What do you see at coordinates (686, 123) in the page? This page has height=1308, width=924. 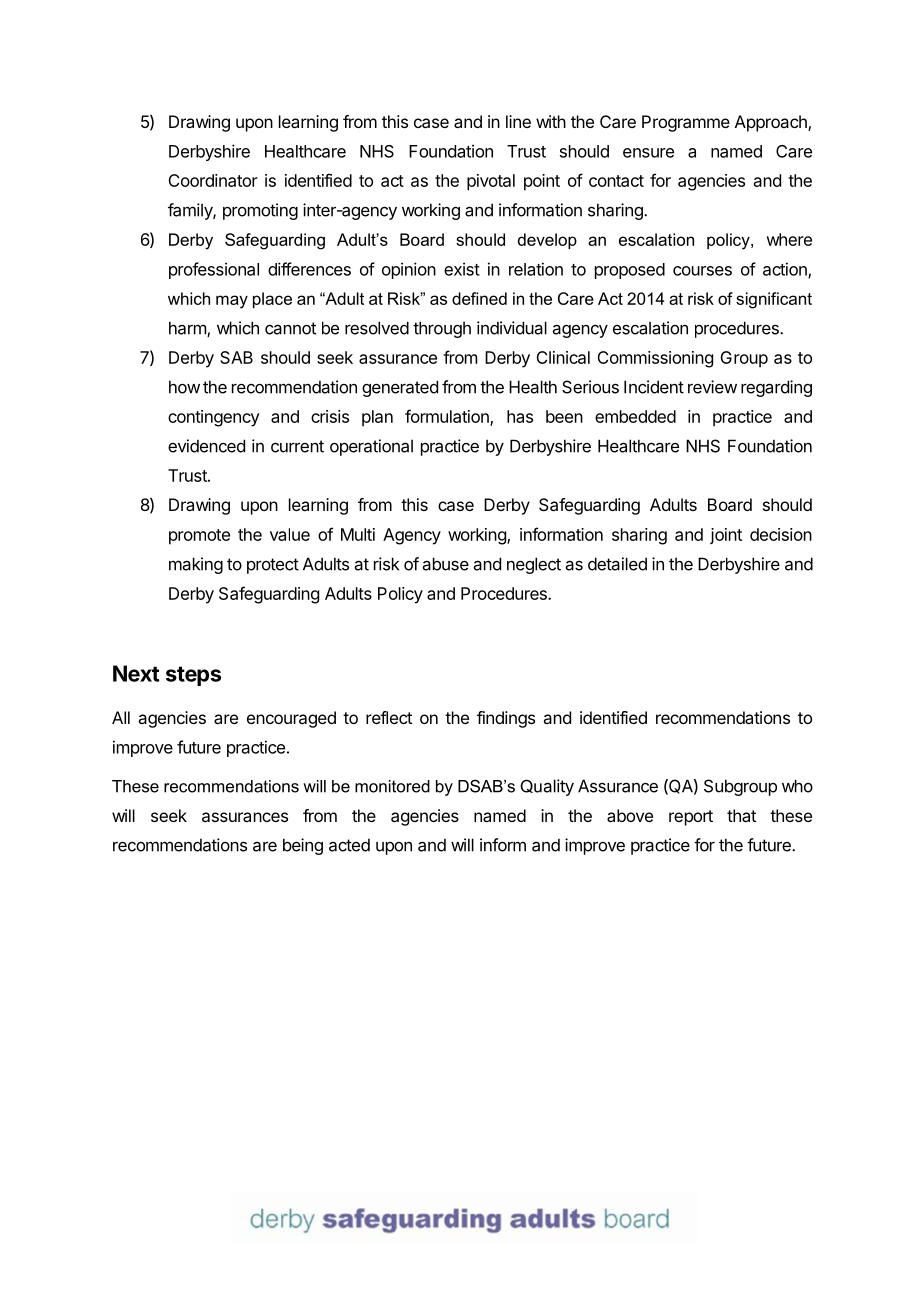 I see `Programme` at bounding box center [686, 123].
